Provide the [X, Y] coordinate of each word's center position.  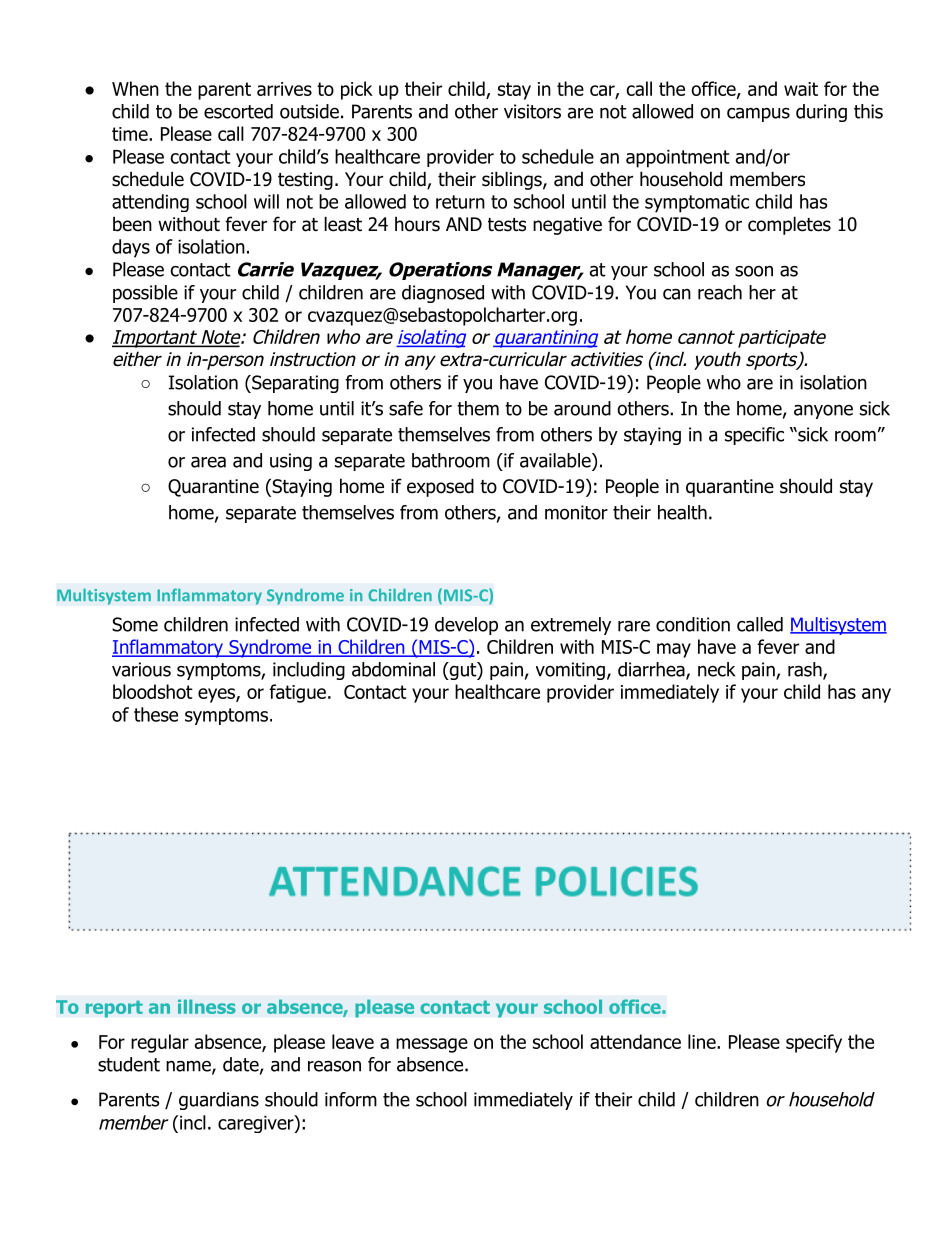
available [555, 460]
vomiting [570, 671]
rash [805, 669]
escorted [238, 111]
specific [754, 436]
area [208, 462]
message [432, 1045]
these [156, 714]
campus [758, 115]
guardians [219, 1101]
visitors [532, 111]
